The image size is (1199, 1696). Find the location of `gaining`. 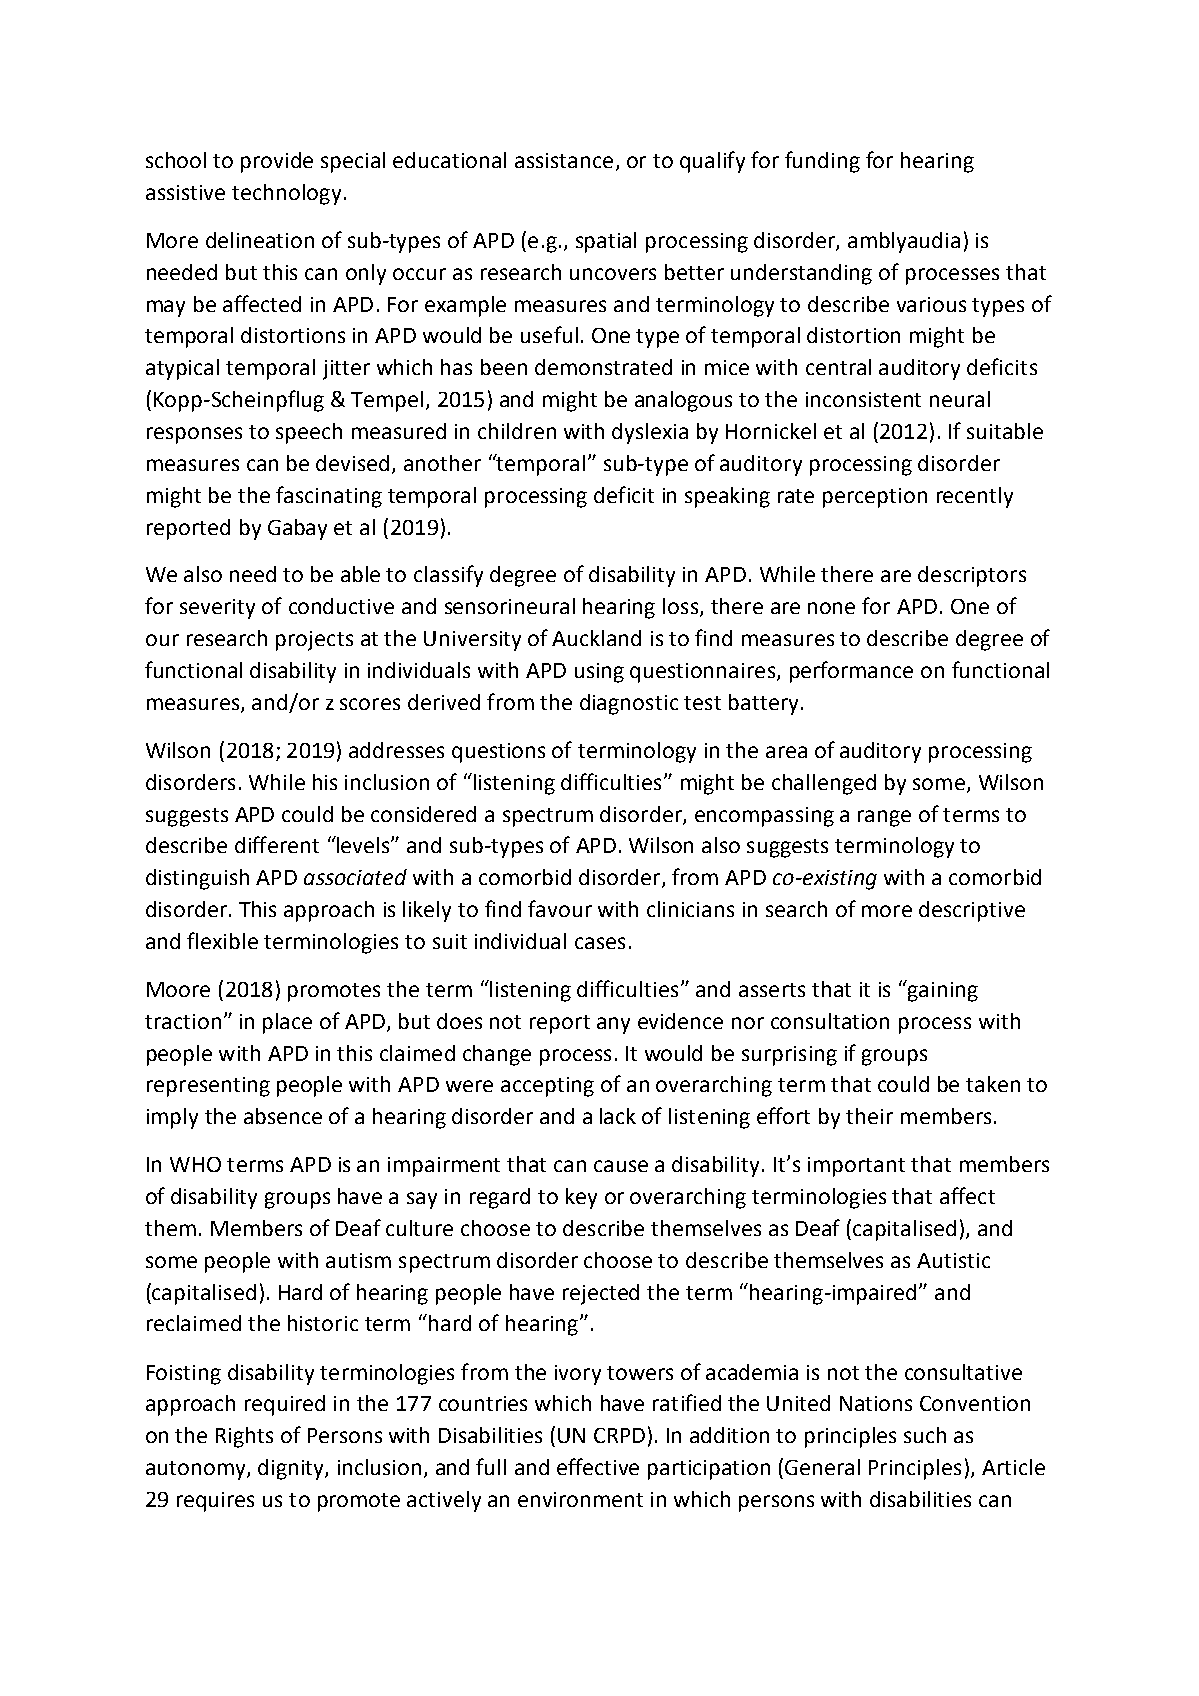

gaining is located at coordinates (942, 991).
